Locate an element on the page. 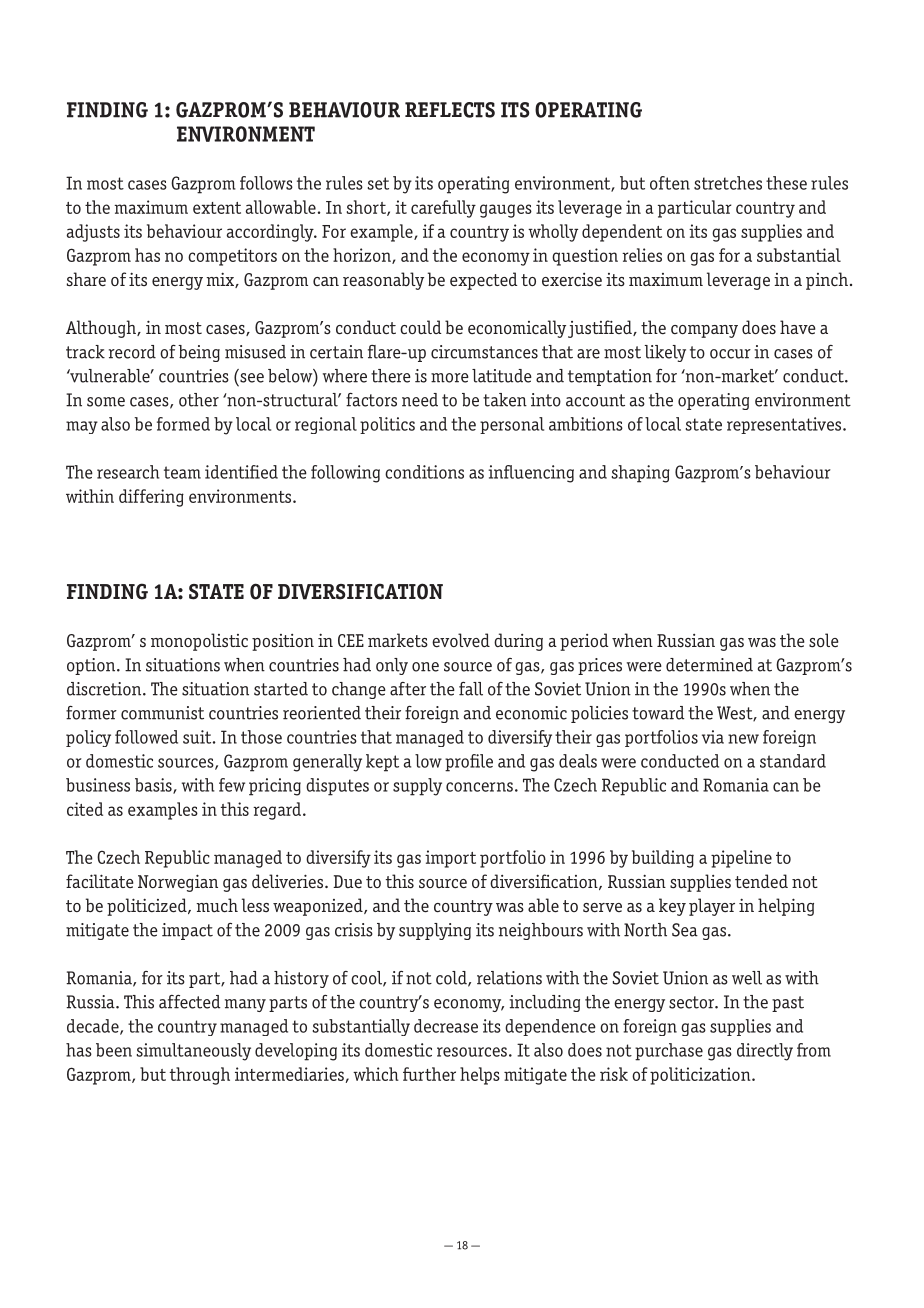 Image resolution: width=924 pixels, height=1308 pixels. extent is located at coordinates (217, 208).
